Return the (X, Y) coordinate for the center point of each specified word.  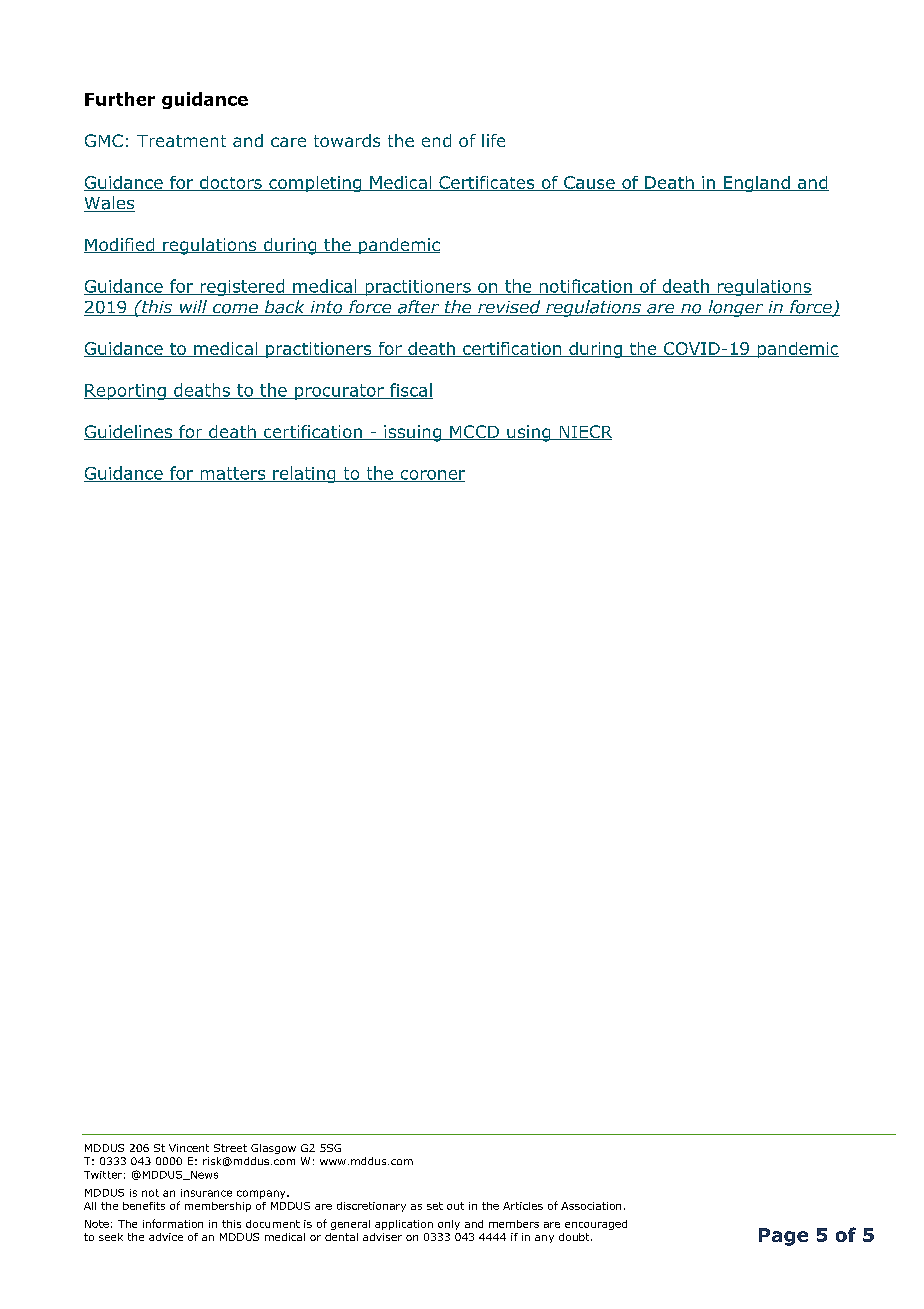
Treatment (181, 141)
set (435, 1206)
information (173, 1223)
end (436, 140)
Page (783, 1237)
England (757, 184)
